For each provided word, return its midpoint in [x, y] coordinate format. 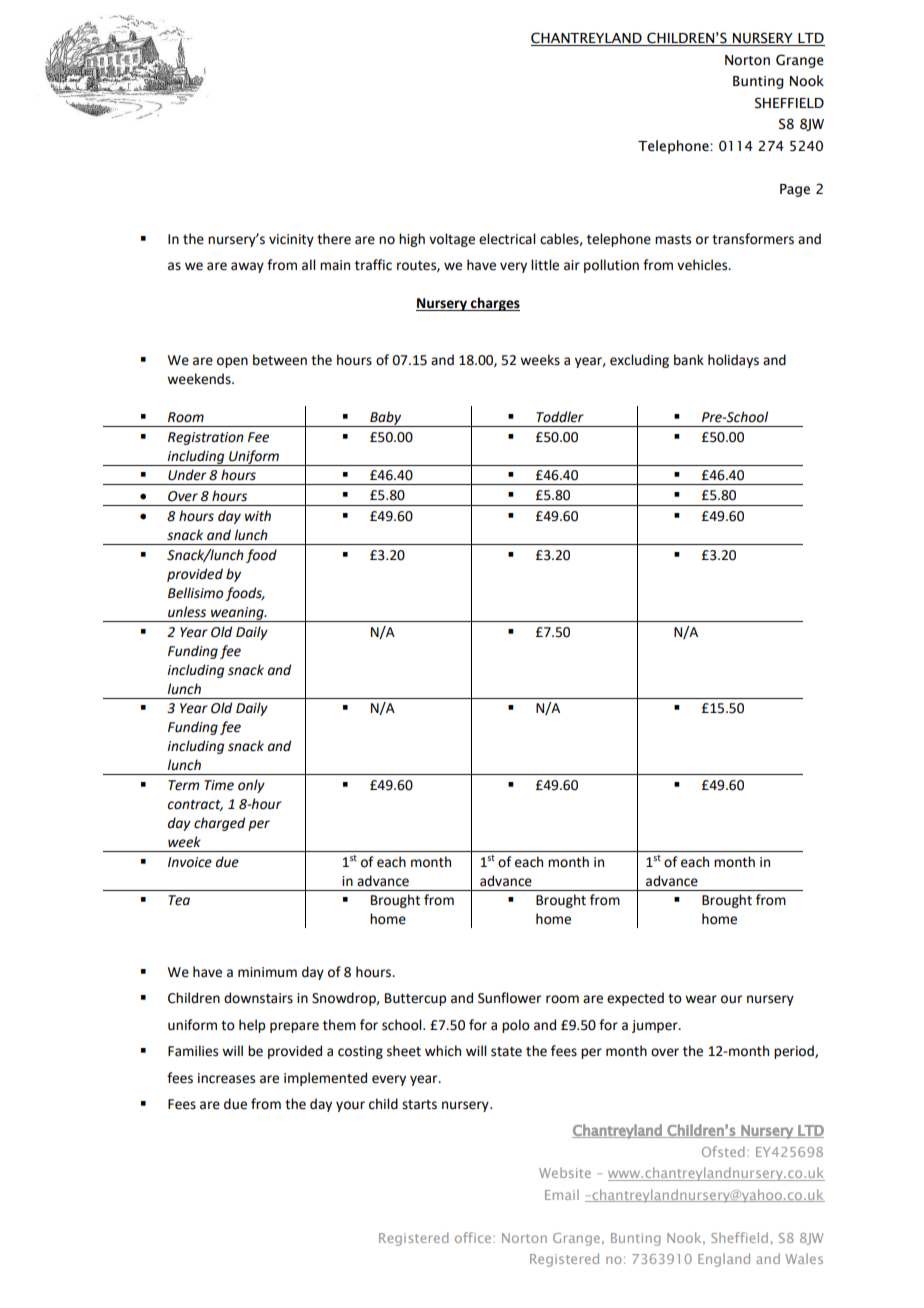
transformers [753, 239]
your [350, 1106]
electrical [507, 239]
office [474, 1237]
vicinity [291, 240]
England [724, 1260]
